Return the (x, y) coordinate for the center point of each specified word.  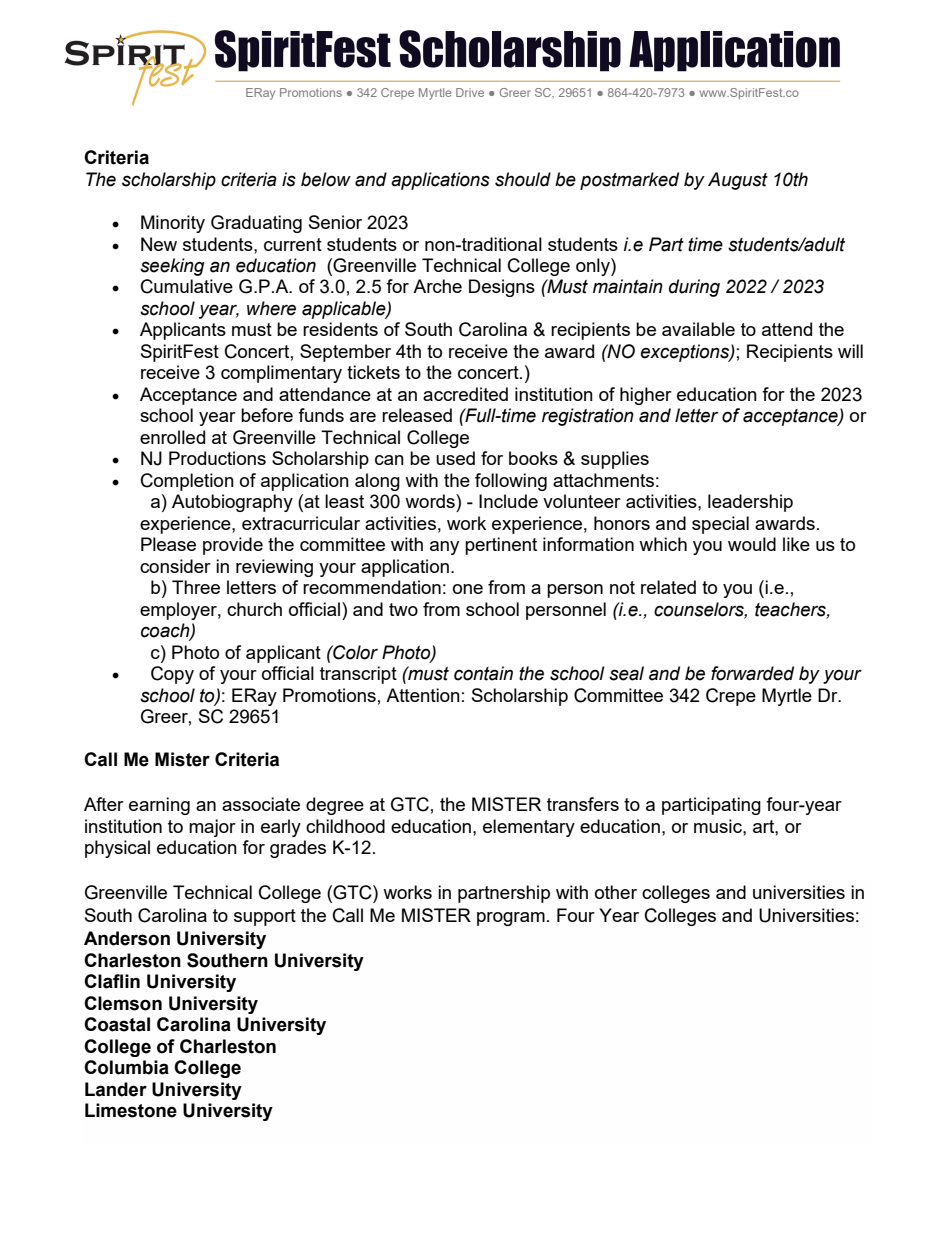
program (511, 919)
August (738, 181)
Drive (470, 92)
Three (196, 587)
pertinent (501, 546)
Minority (173, 224)
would (752, 544)
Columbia (126, 1067)
